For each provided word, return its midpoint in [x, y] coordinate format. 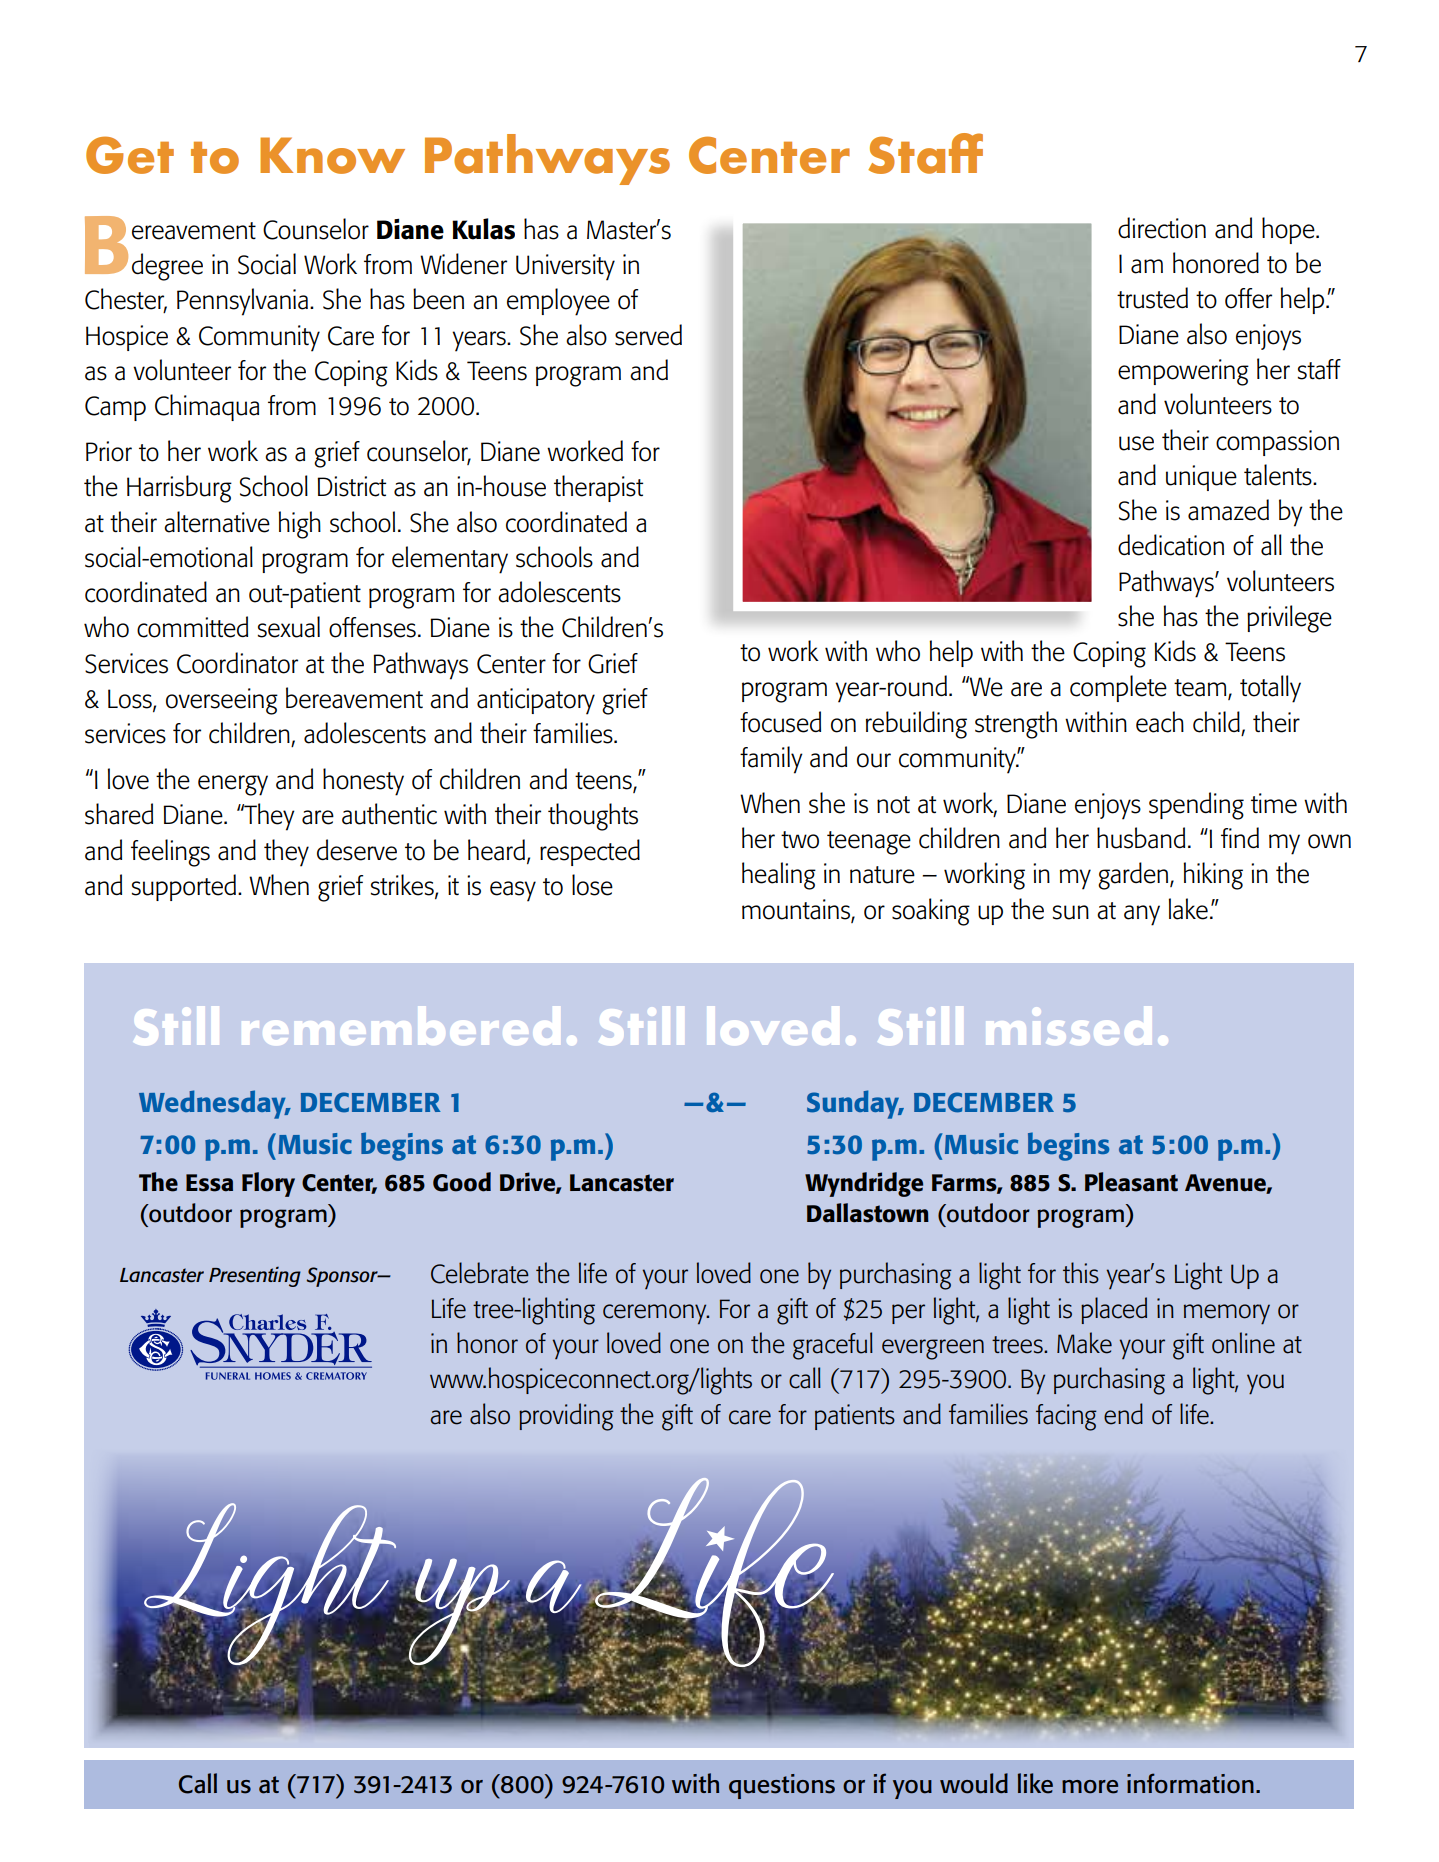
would [974, 1783]
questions [782, 1786]
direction [1162, 228]
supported [184, 887]
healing [779, 876]
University [565, 267]
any [1142, 915]
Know [332, 155]
